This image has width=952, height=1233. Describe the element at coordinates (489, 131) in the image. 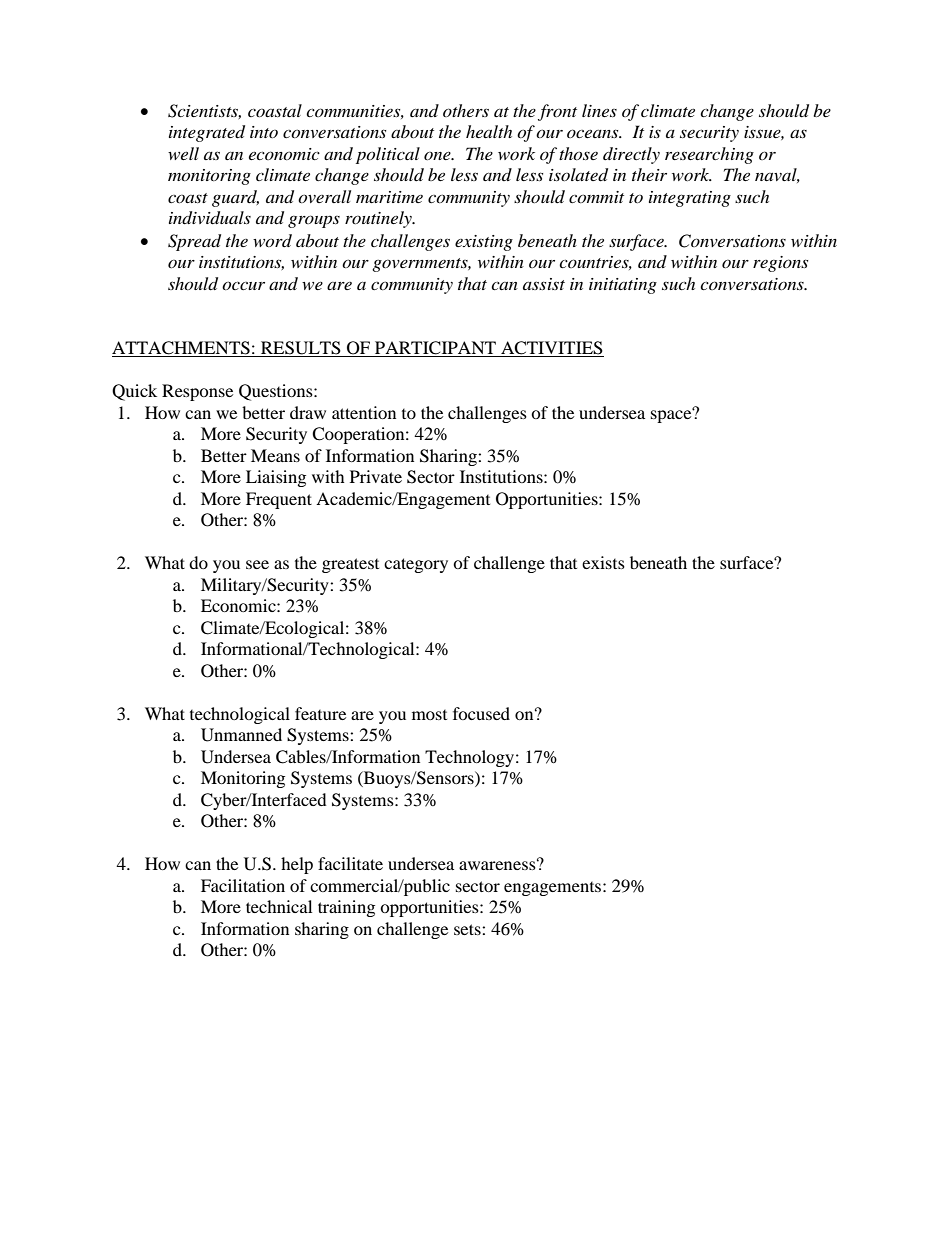

I see `health` at that location.
